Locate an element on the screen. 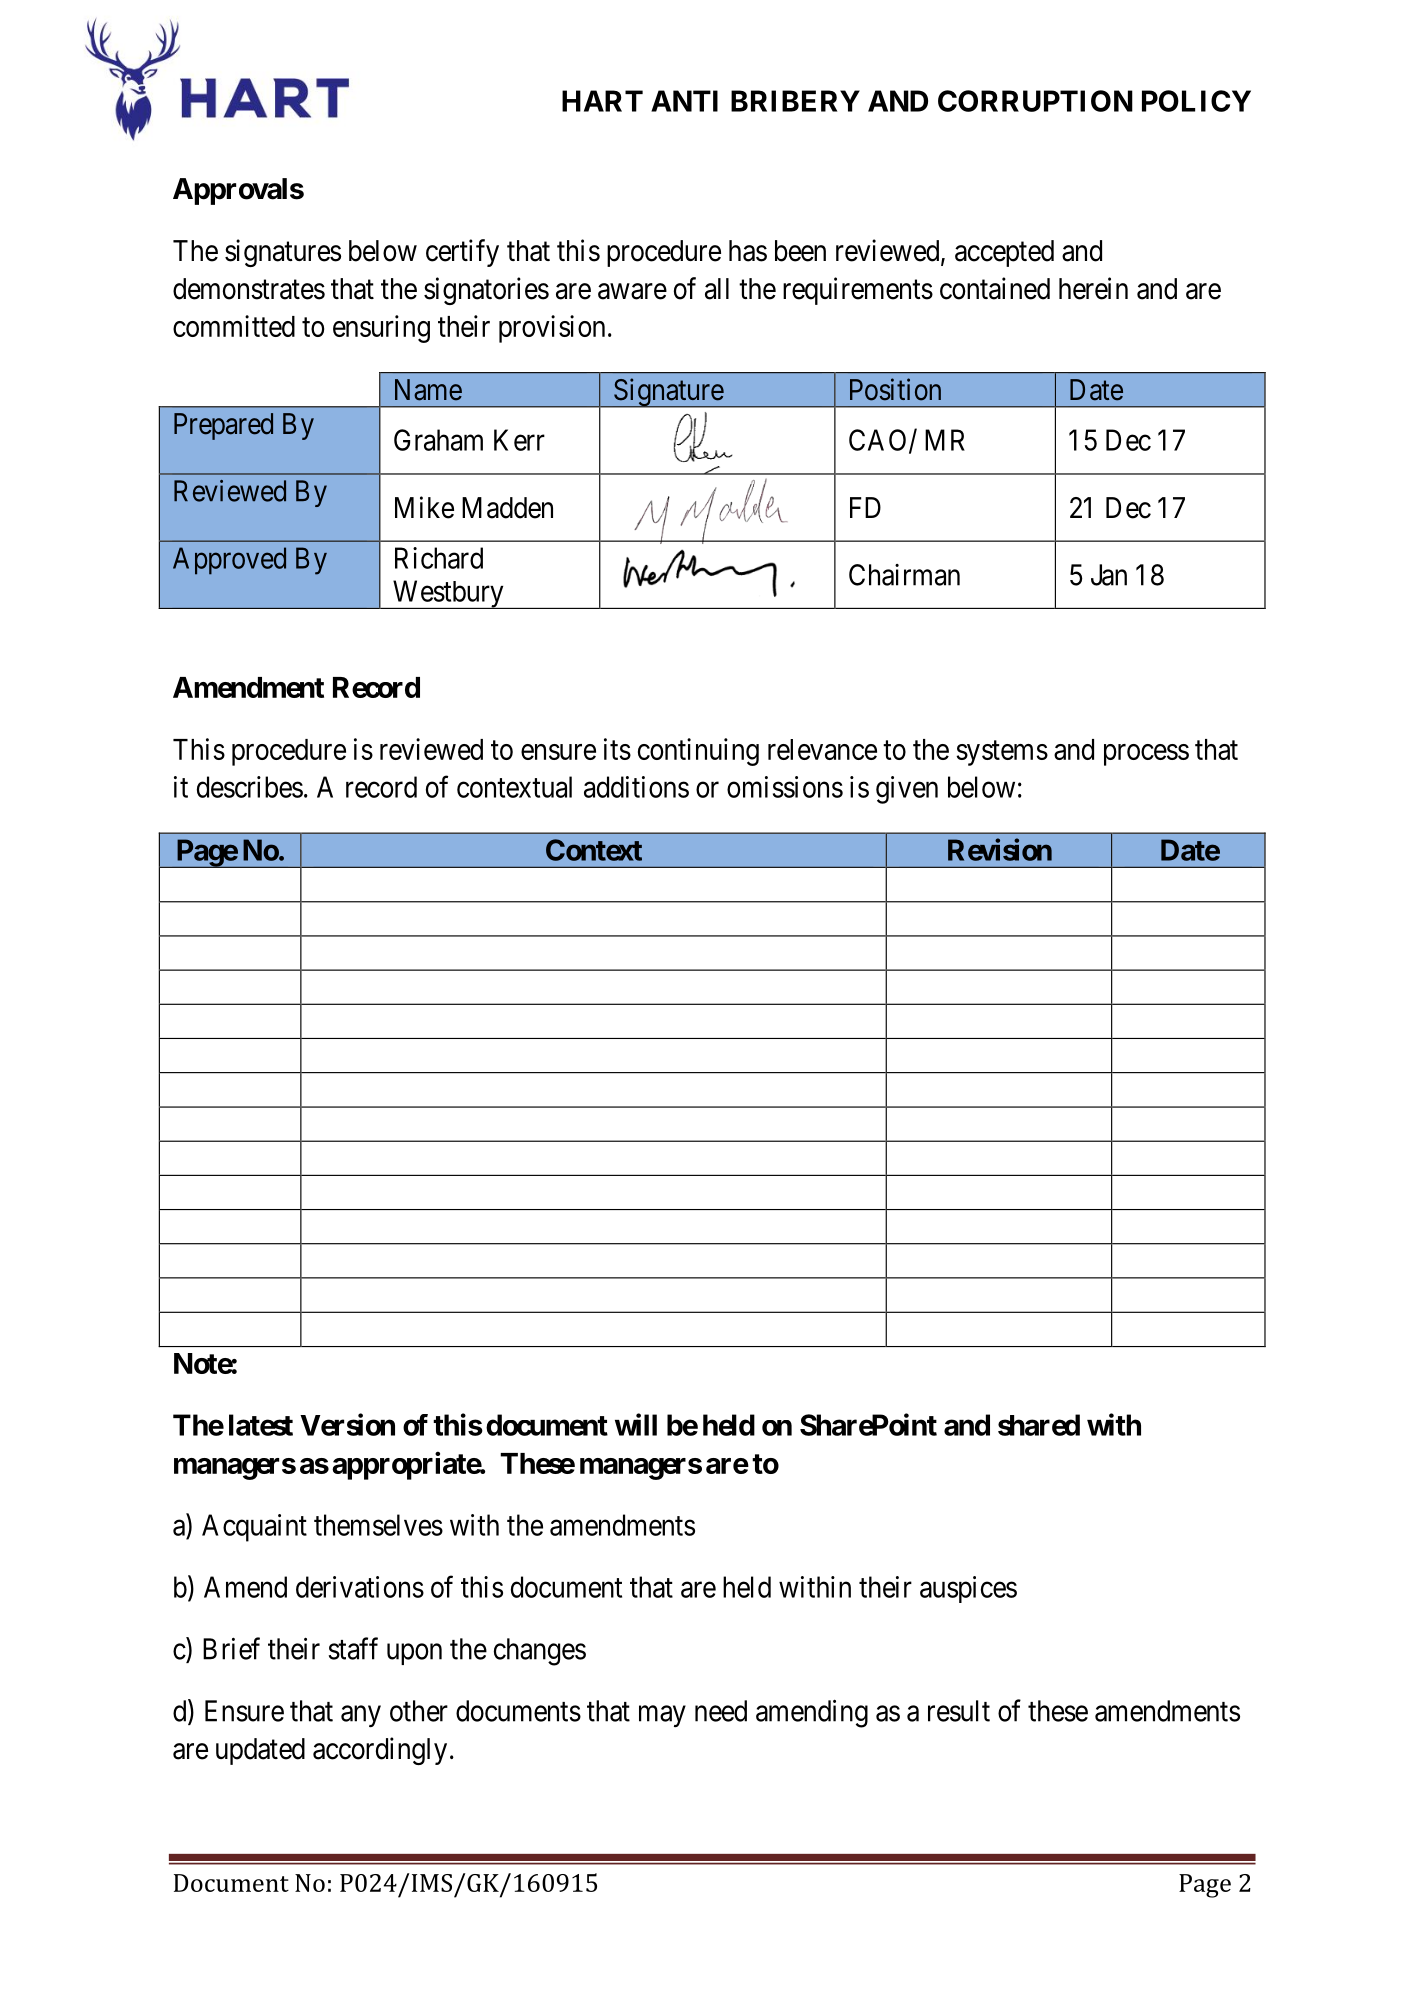  its is located at coordinates (617, 749).
